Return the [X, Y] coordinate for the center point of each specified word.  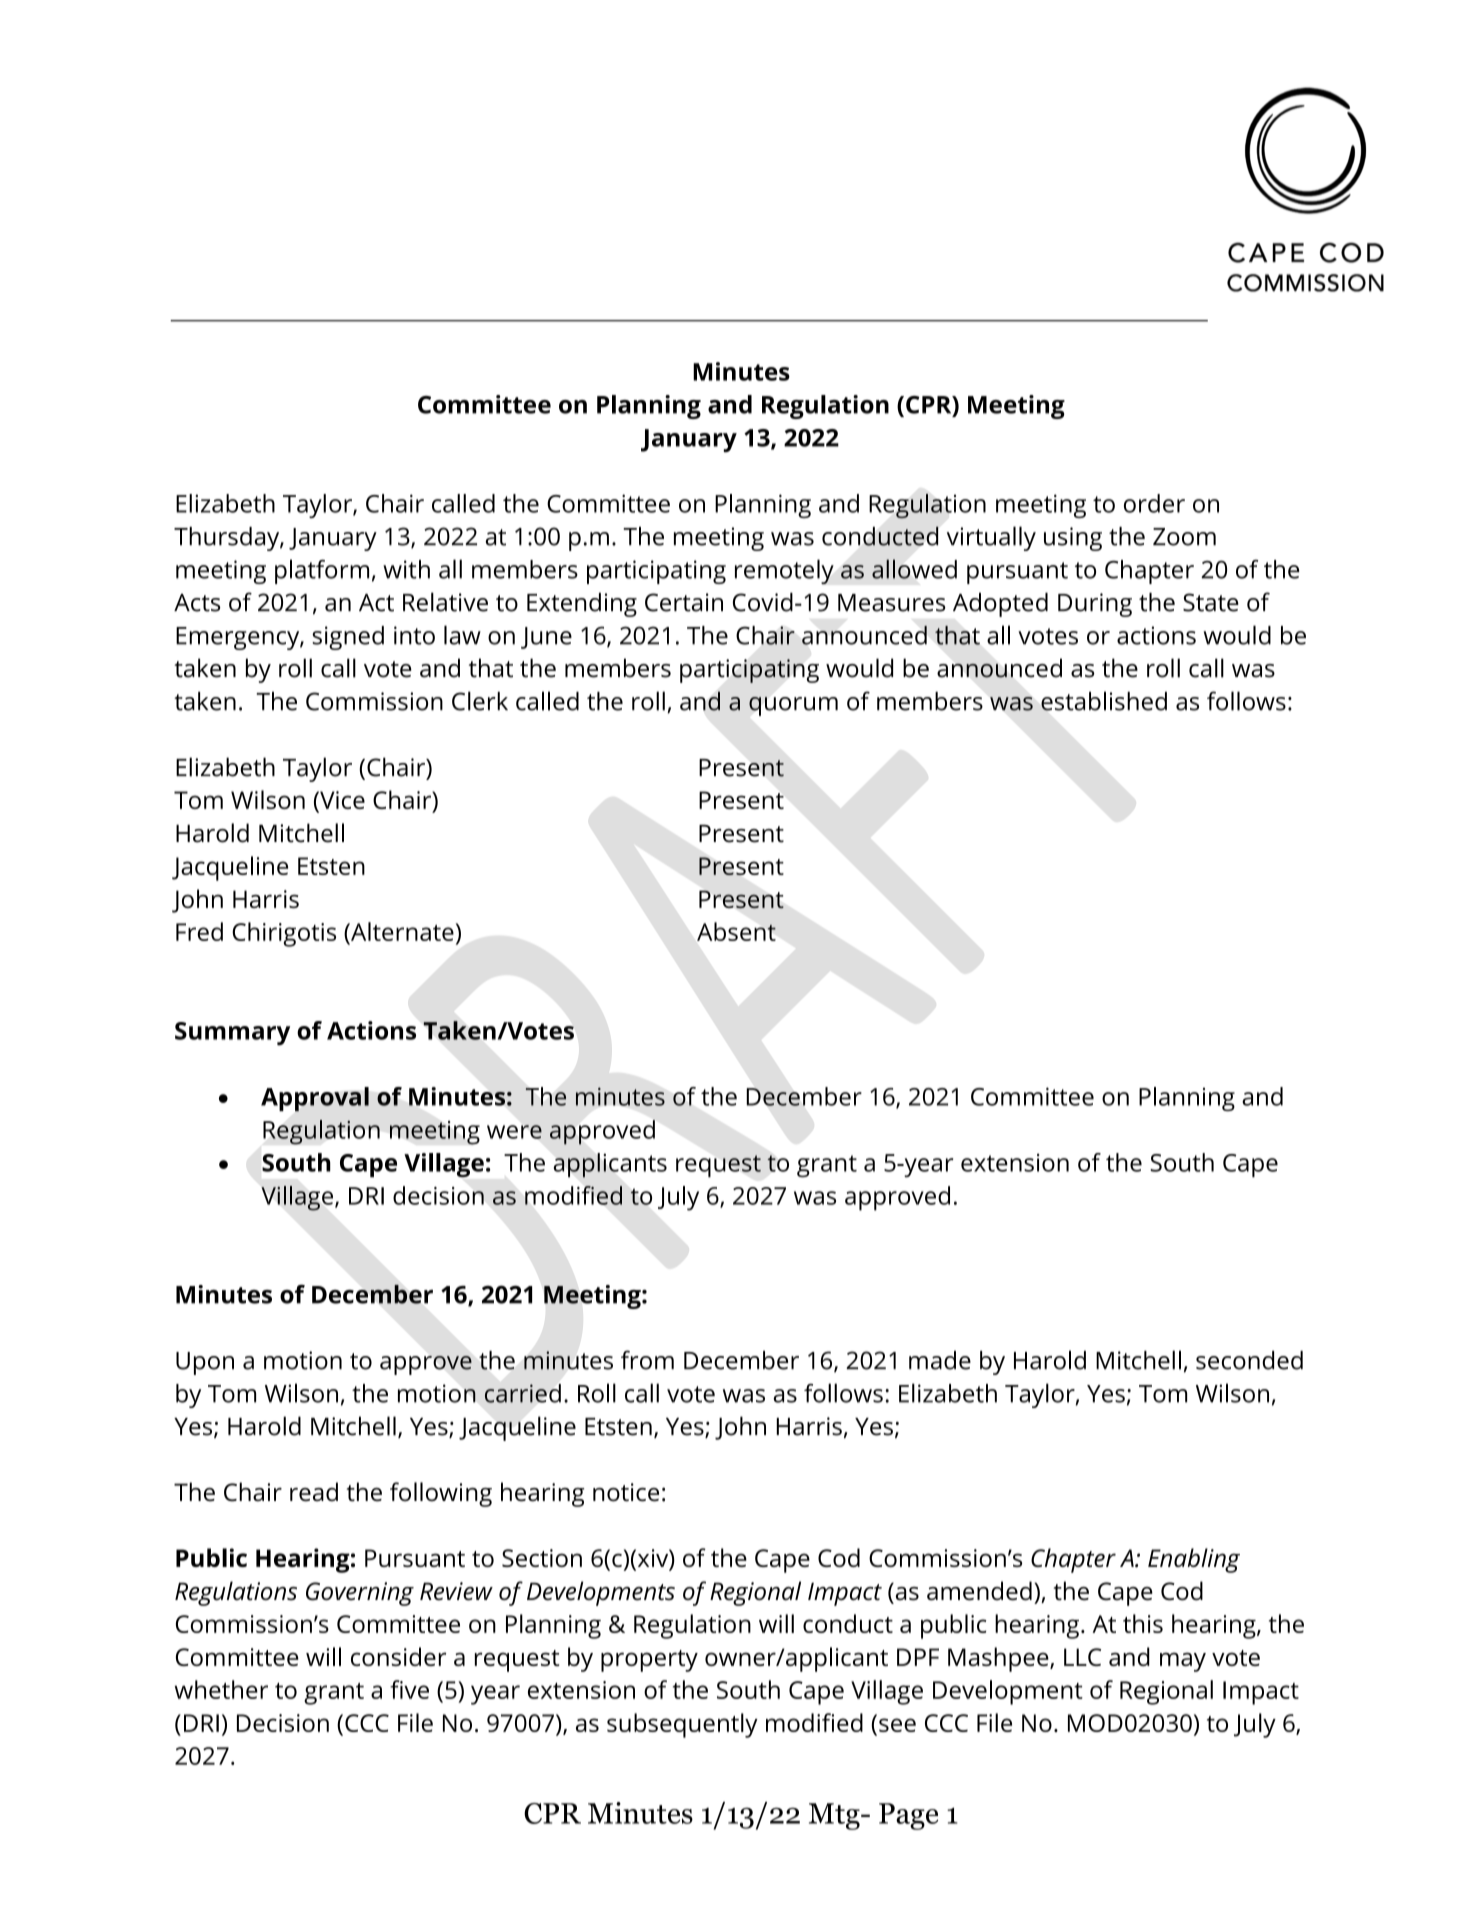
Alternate [401, 931]
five [409, 1689]
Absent [736, 931]
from [647, 1360]
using [1073, 539]
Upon [205, 1363]
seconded [1249, 1360]
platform [322, 571]
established [1104, 701]
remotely [784, 571]
